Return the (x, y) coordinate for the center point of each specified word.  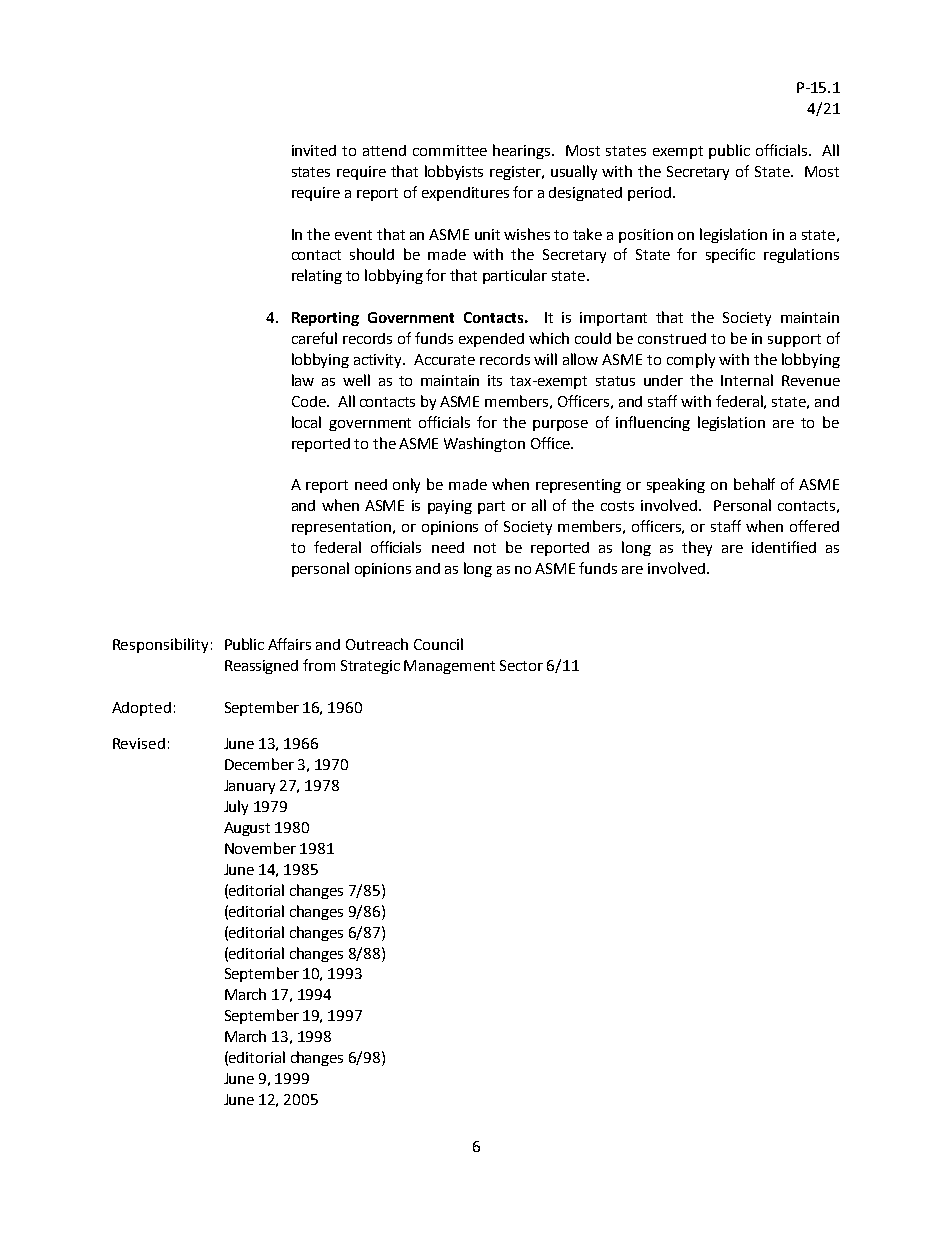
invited (314, 150)
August (247, 829)
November (260, 848)
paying (450, 507)
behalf (754, 484)
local (306, 422)
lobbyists (454, 172)
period (651, 194)
